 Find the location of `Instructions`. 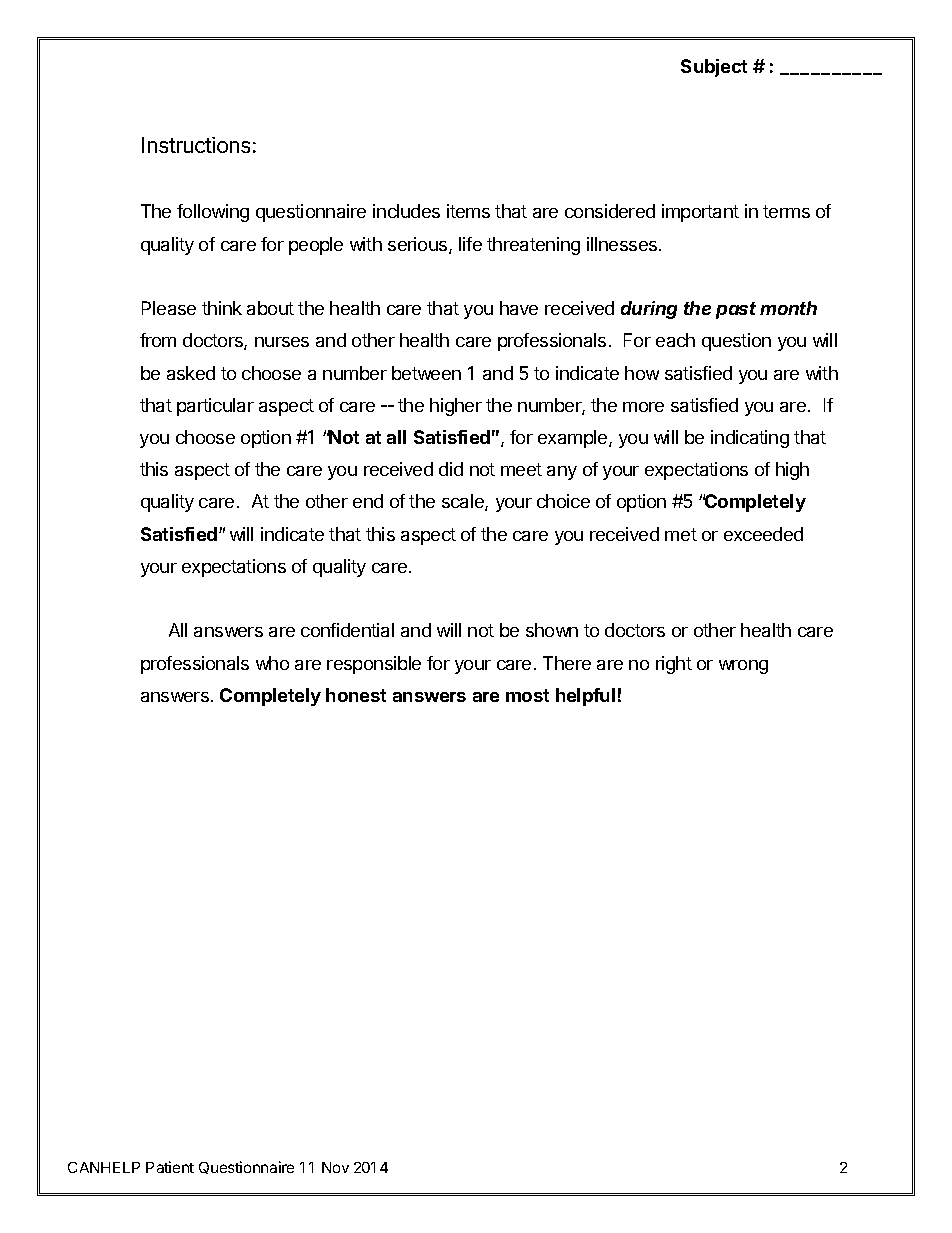

Instructions is located at coordinates (196, 145).
